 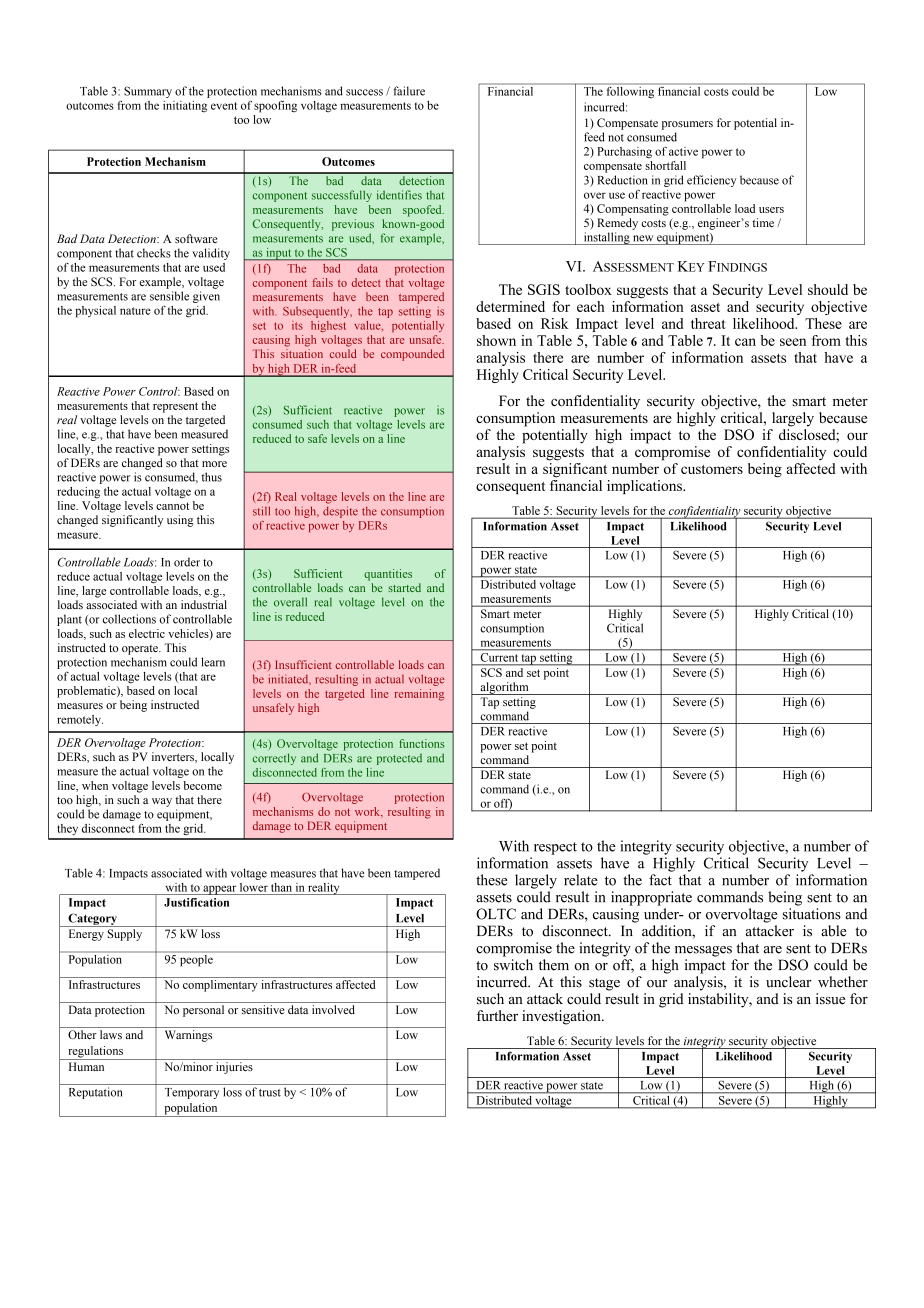 What do you see at coordinates (185, 106) in the page?
I see `initiating` at bounding box center [185, 106].
